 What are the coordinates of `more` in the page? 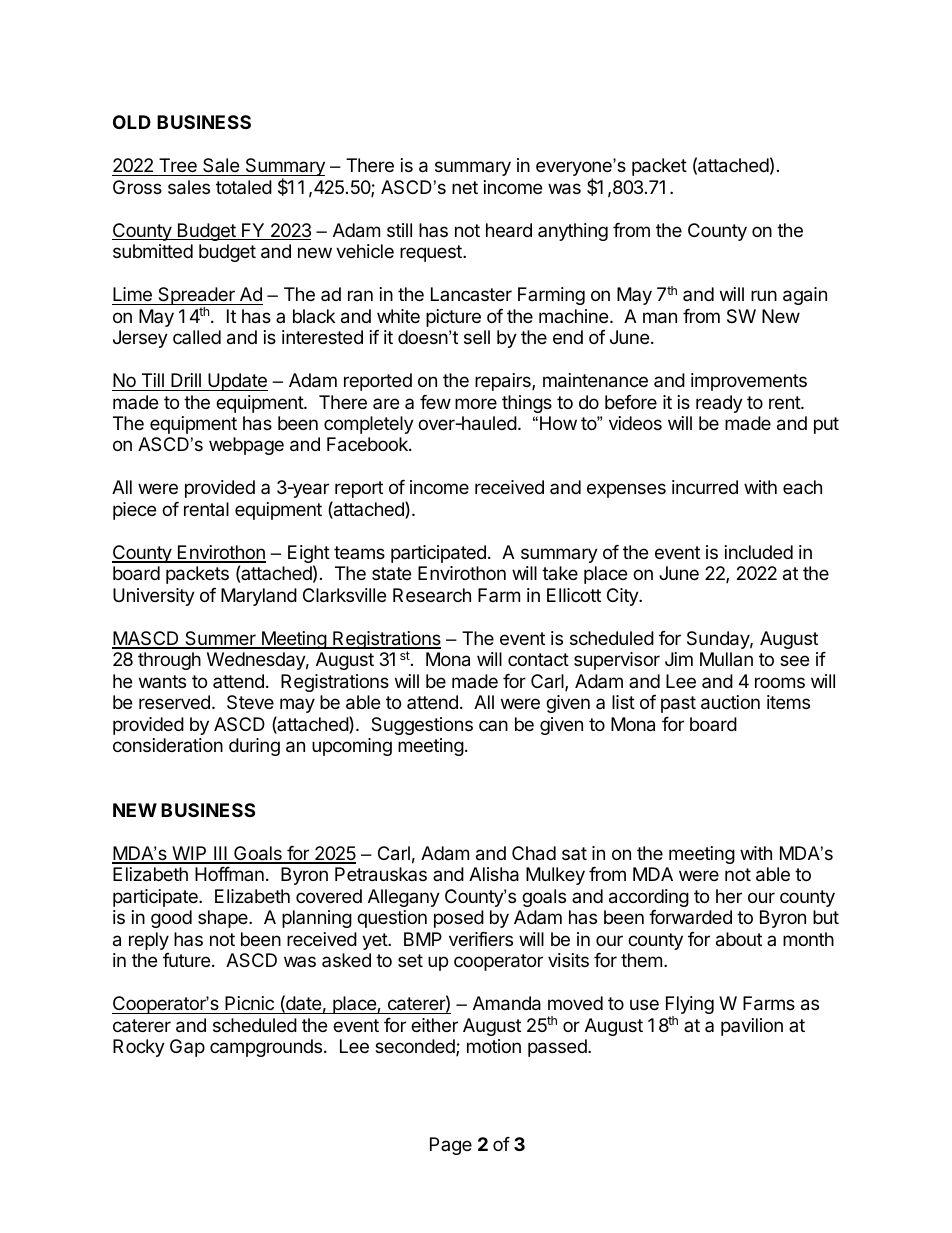 It's located at (476, 403).
